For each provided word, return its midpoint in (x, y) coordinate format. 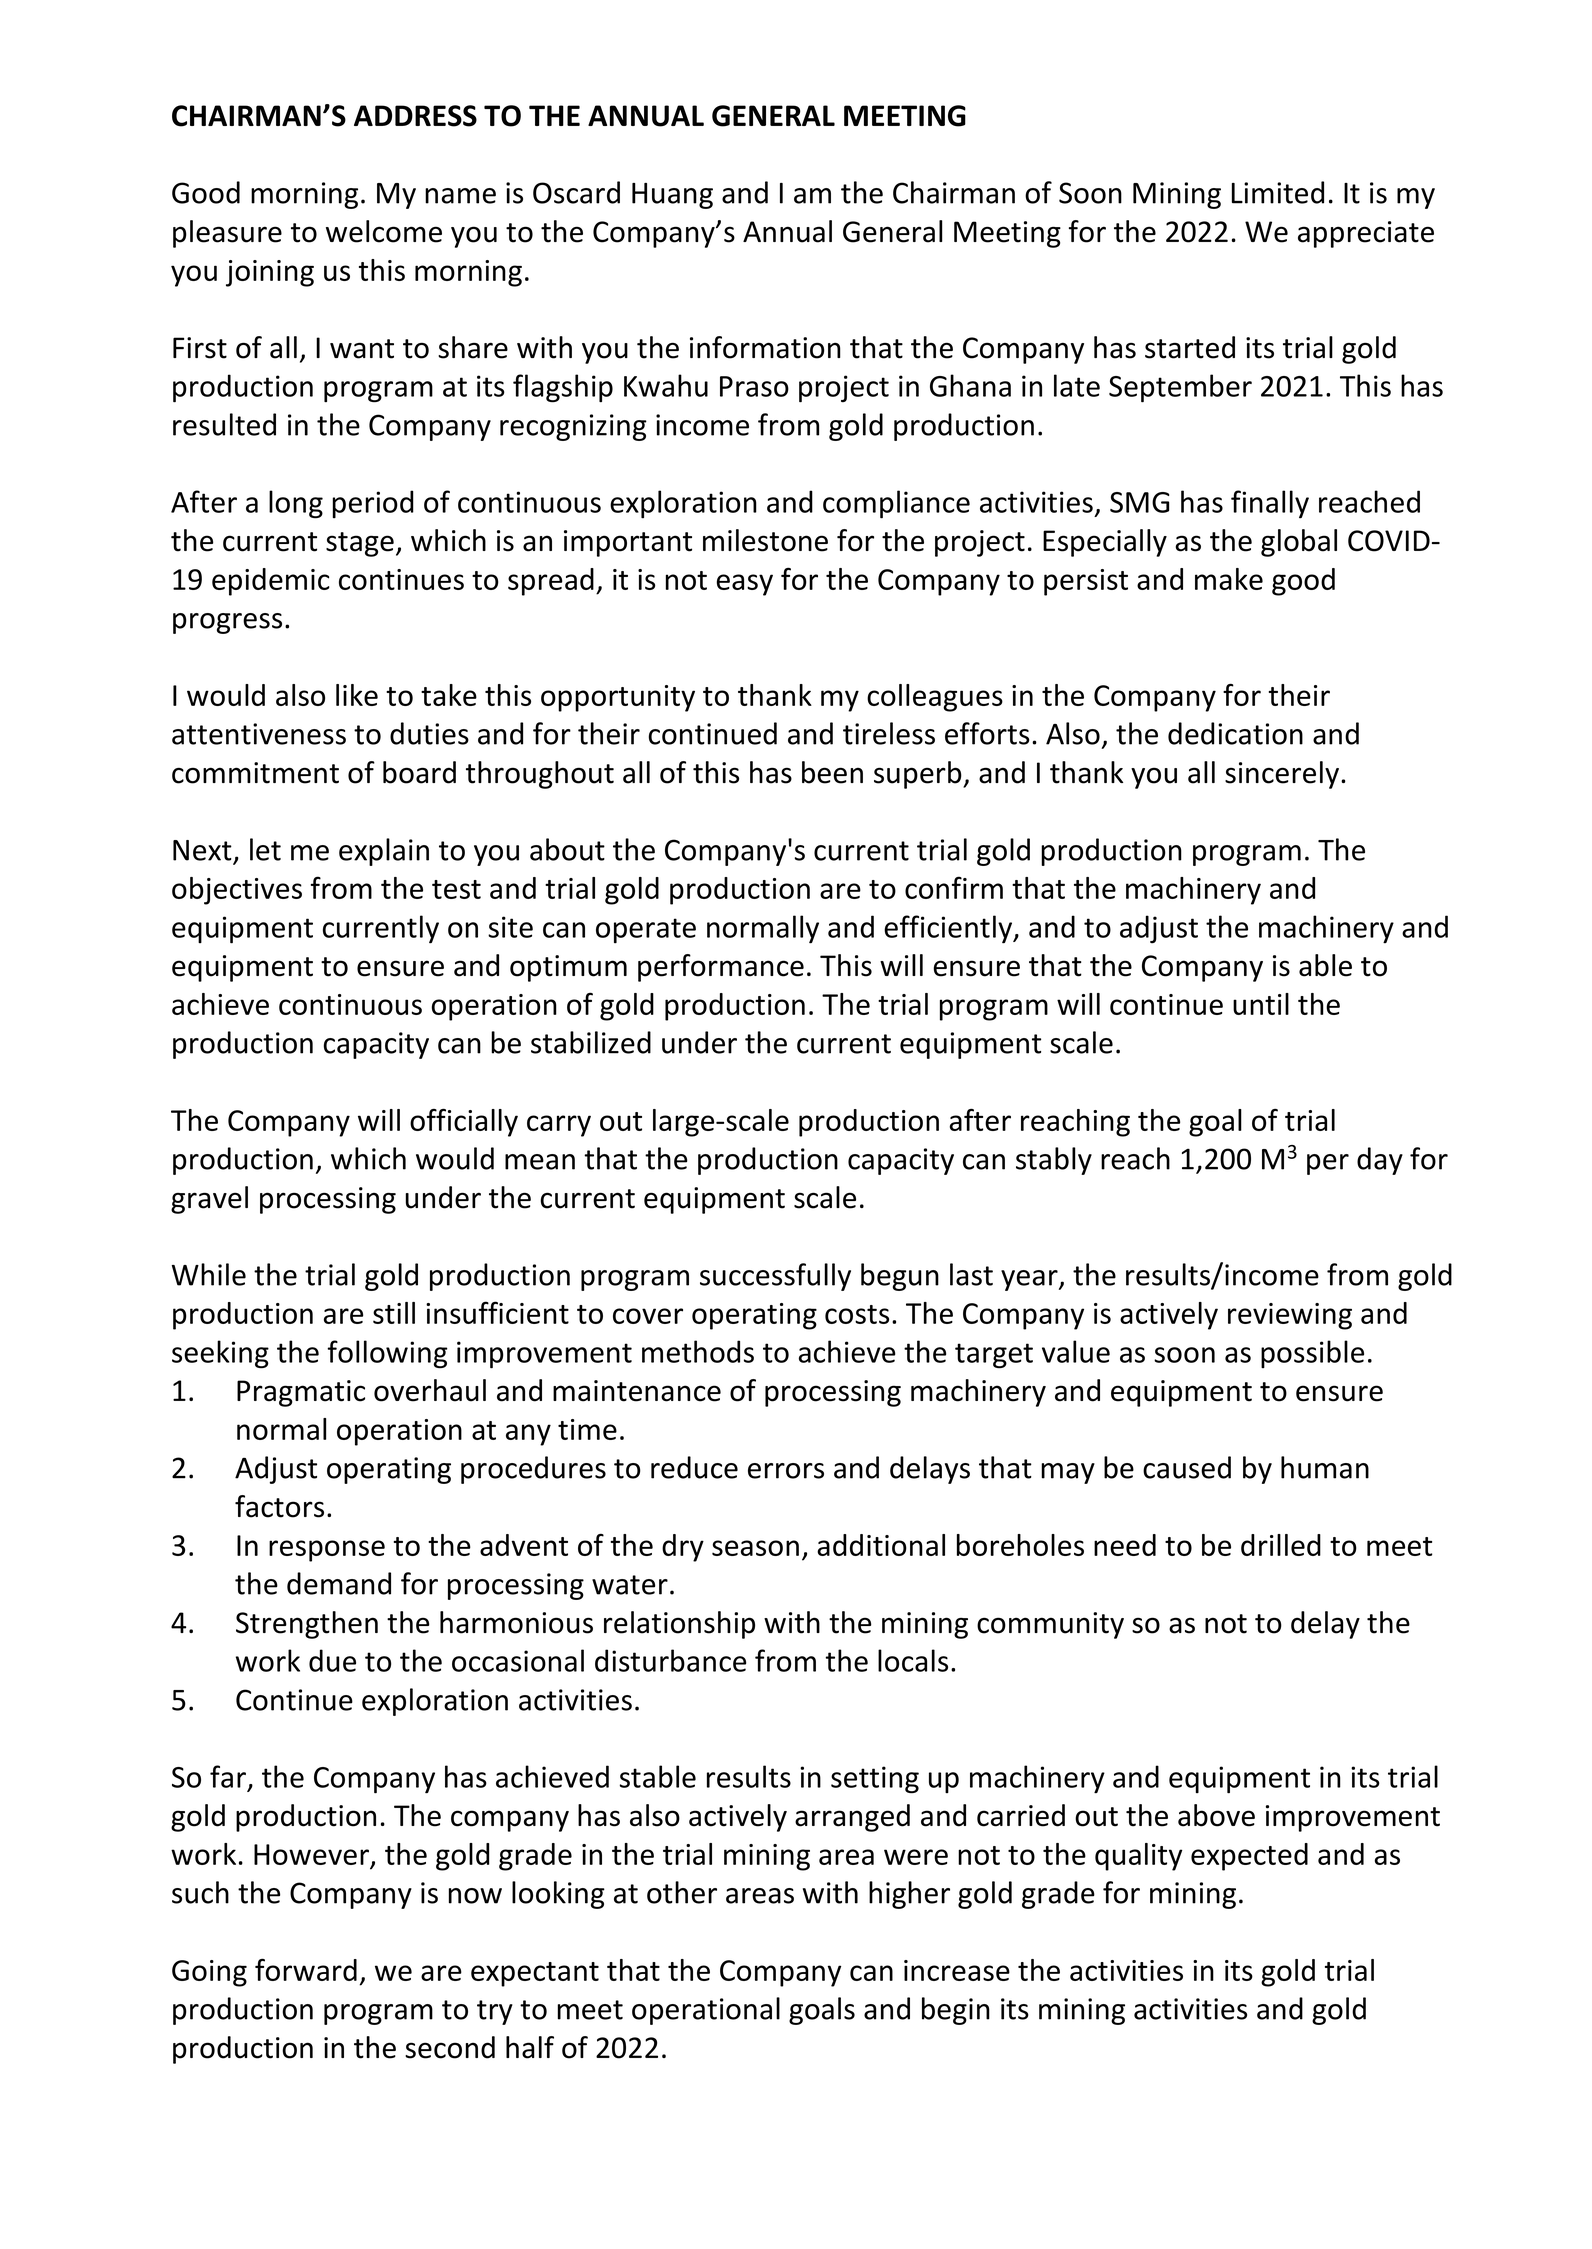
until (1261, 1004)
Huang (672, 196)
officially (464, 1123)
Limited (1278, 192)
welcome (384, 231)
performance (721, 968)
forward (306, 1969)
